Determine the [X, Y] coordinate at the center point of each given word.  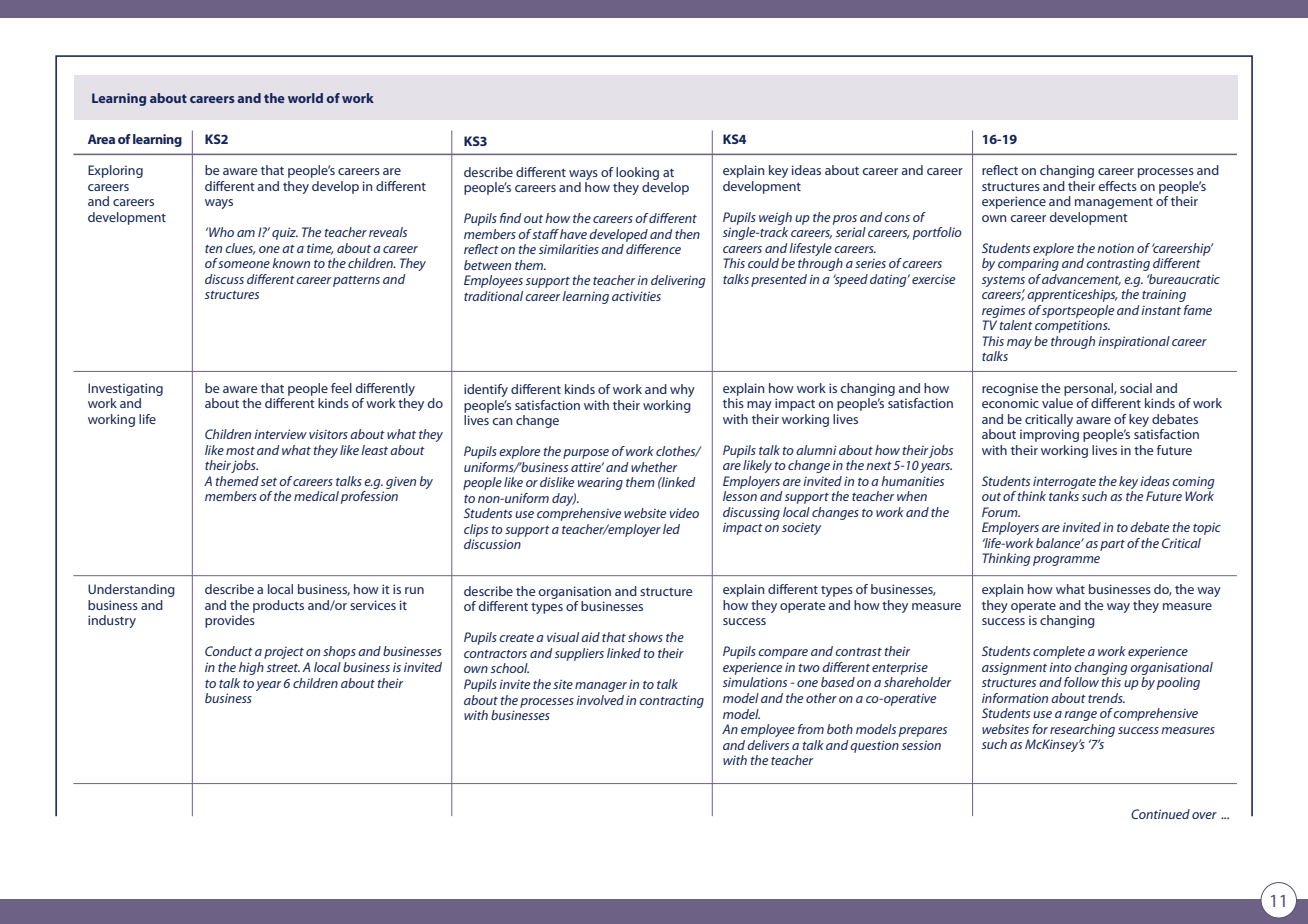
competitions [1072, 326]
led [671, 529]
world [305, 98]
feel [341, 388]
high [251, 668]
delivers [768, 745]
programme [1066, 561]
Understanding [131, 590]
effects [1118, 186]
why [682, 390]
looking [637, 173]
